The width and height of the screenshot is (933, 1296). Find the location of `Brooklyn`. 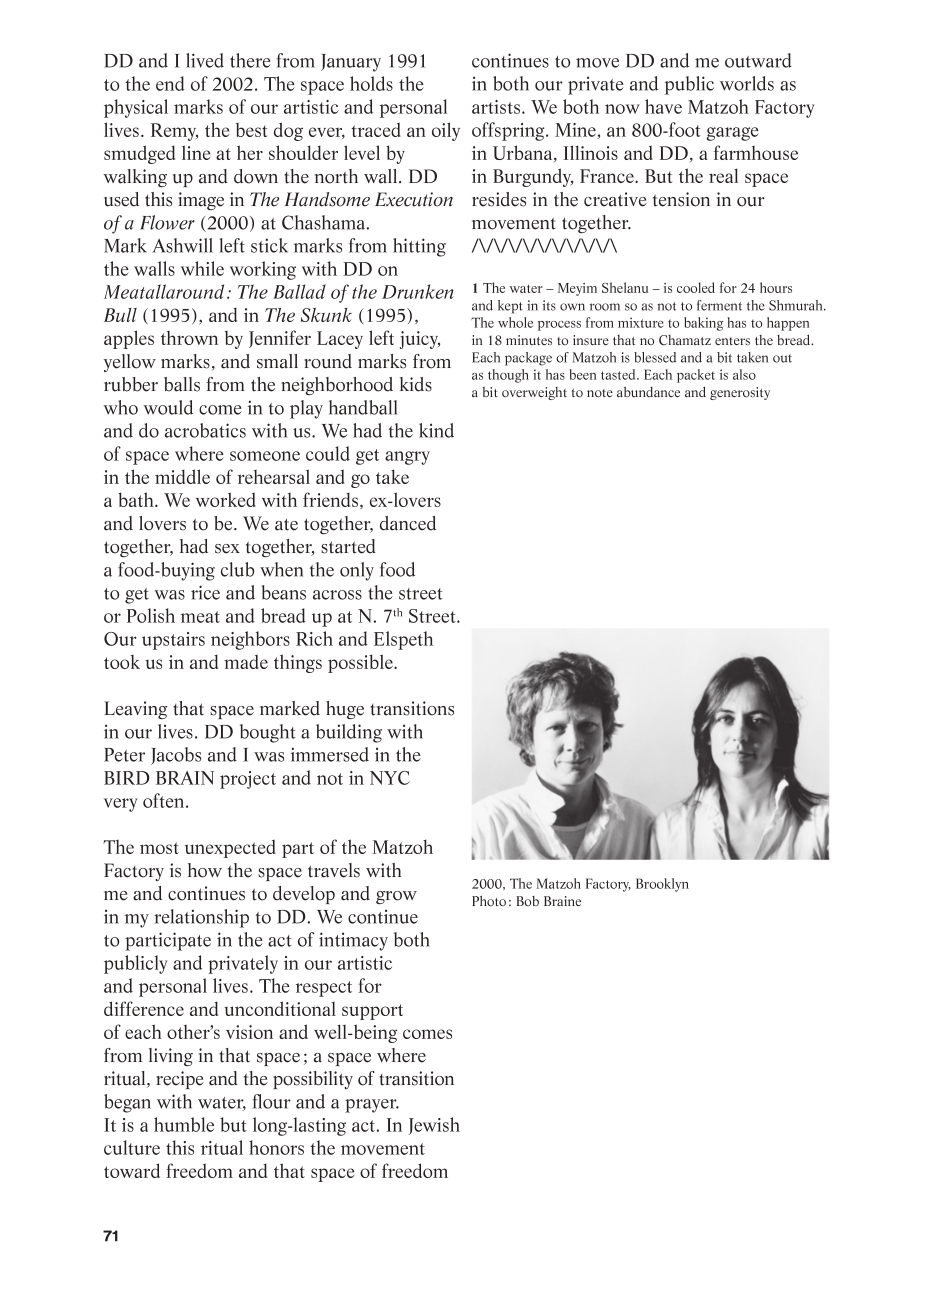

Brooklyn is located at coordinates (662, 885).
